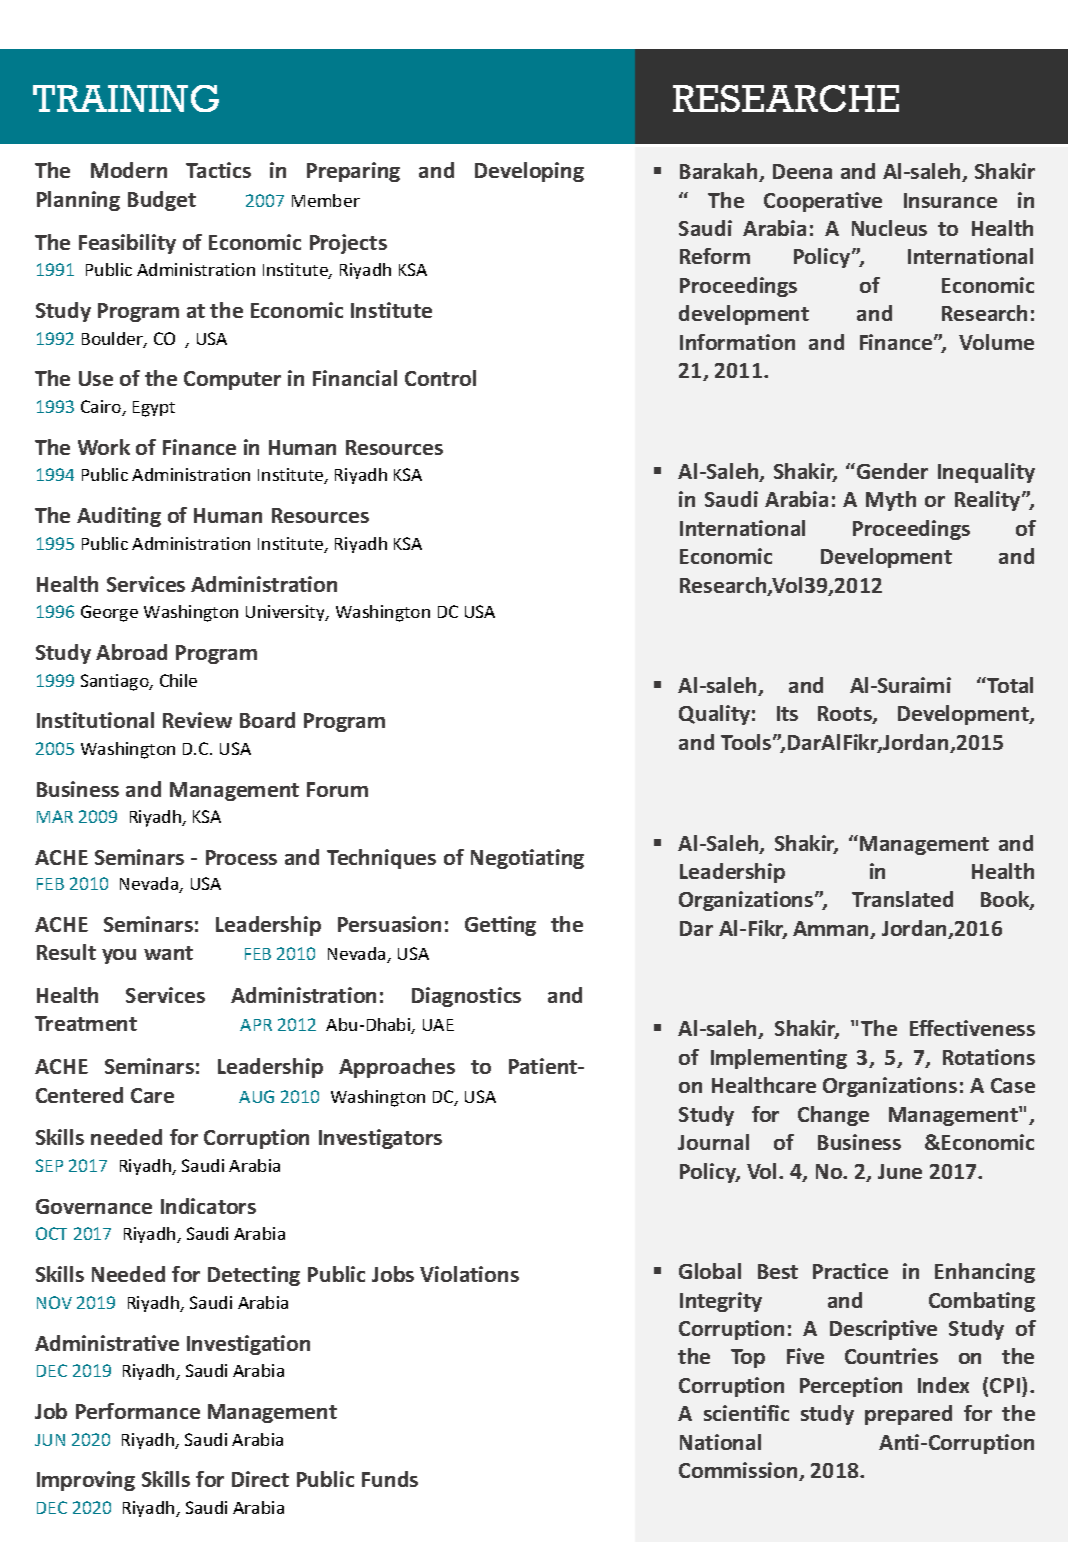 The height and width of the document is (1542, 1068). I want to click on Funds, so click(390, 1479).
